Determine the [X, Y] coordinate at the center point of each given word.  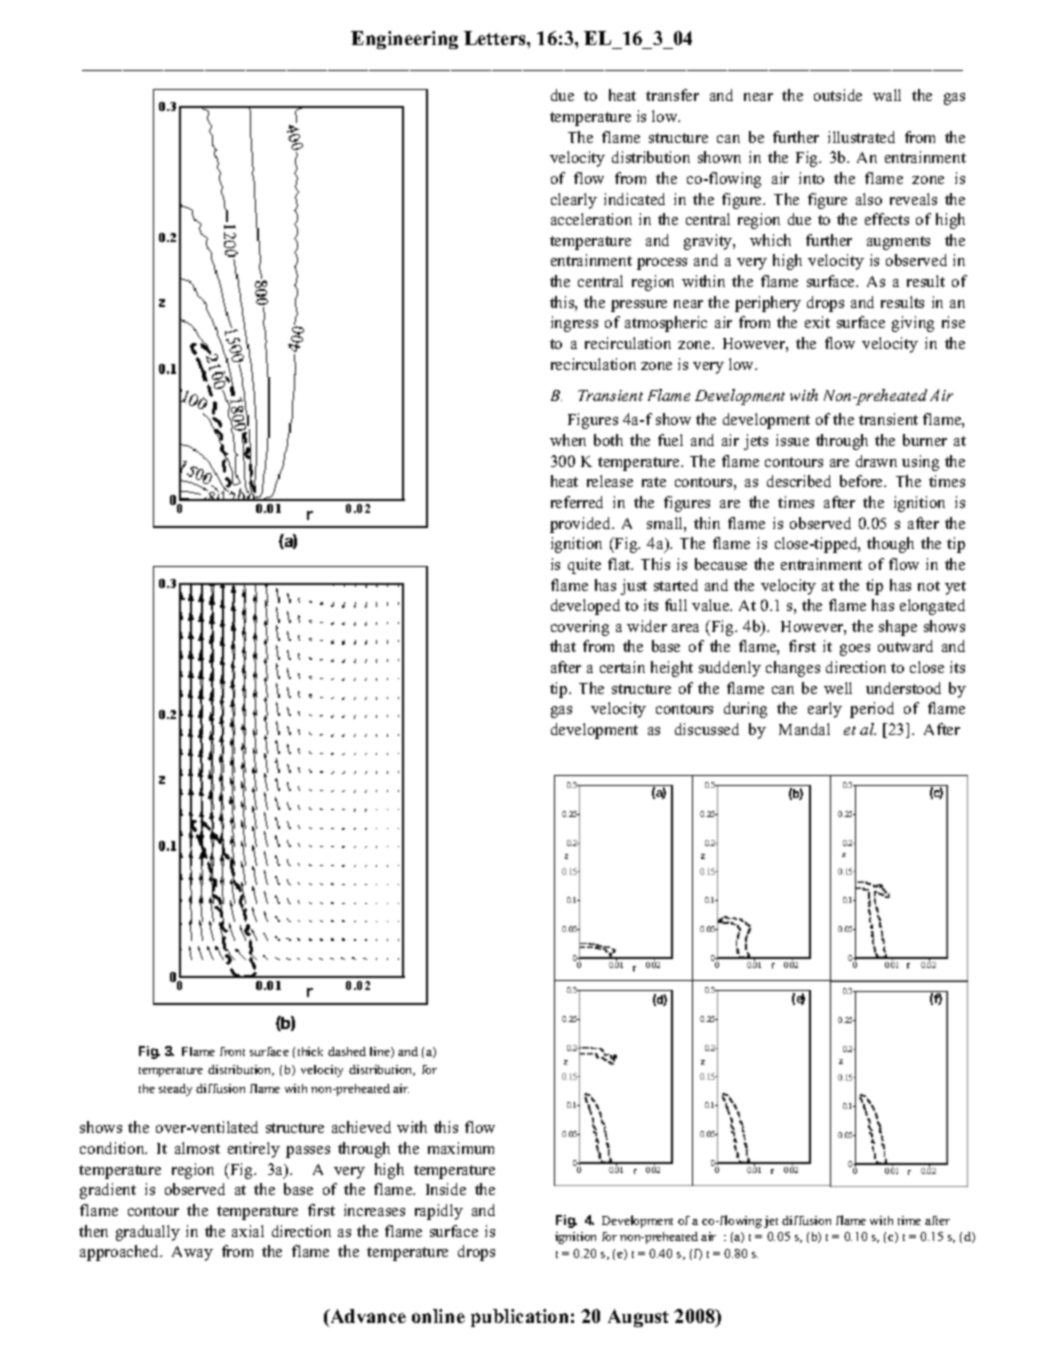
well [838, 688]
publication [519, 1318]
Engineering [404, 40]
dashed [347, 1051]
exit [817, 322]
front [232, 1051]
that [563, 646]
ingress [574, 324]
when [568, 440]
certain [622, 667]
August [638, 1318]
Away [192, 1253]
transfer [672, 95]
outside [838, 95]
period [872, 710]
